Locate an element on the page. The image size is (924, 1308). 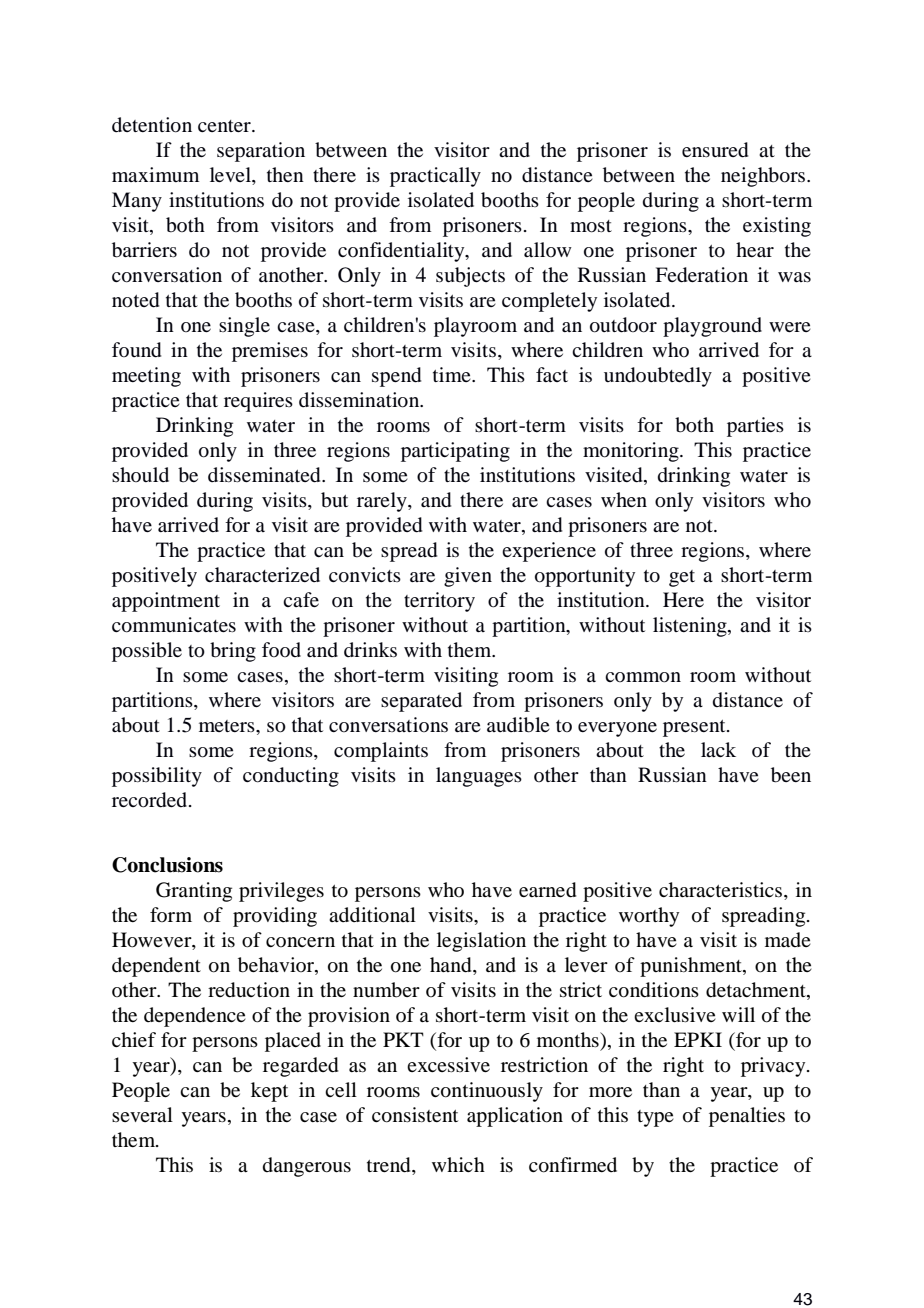
meters is located at coordinates (228, 726).
